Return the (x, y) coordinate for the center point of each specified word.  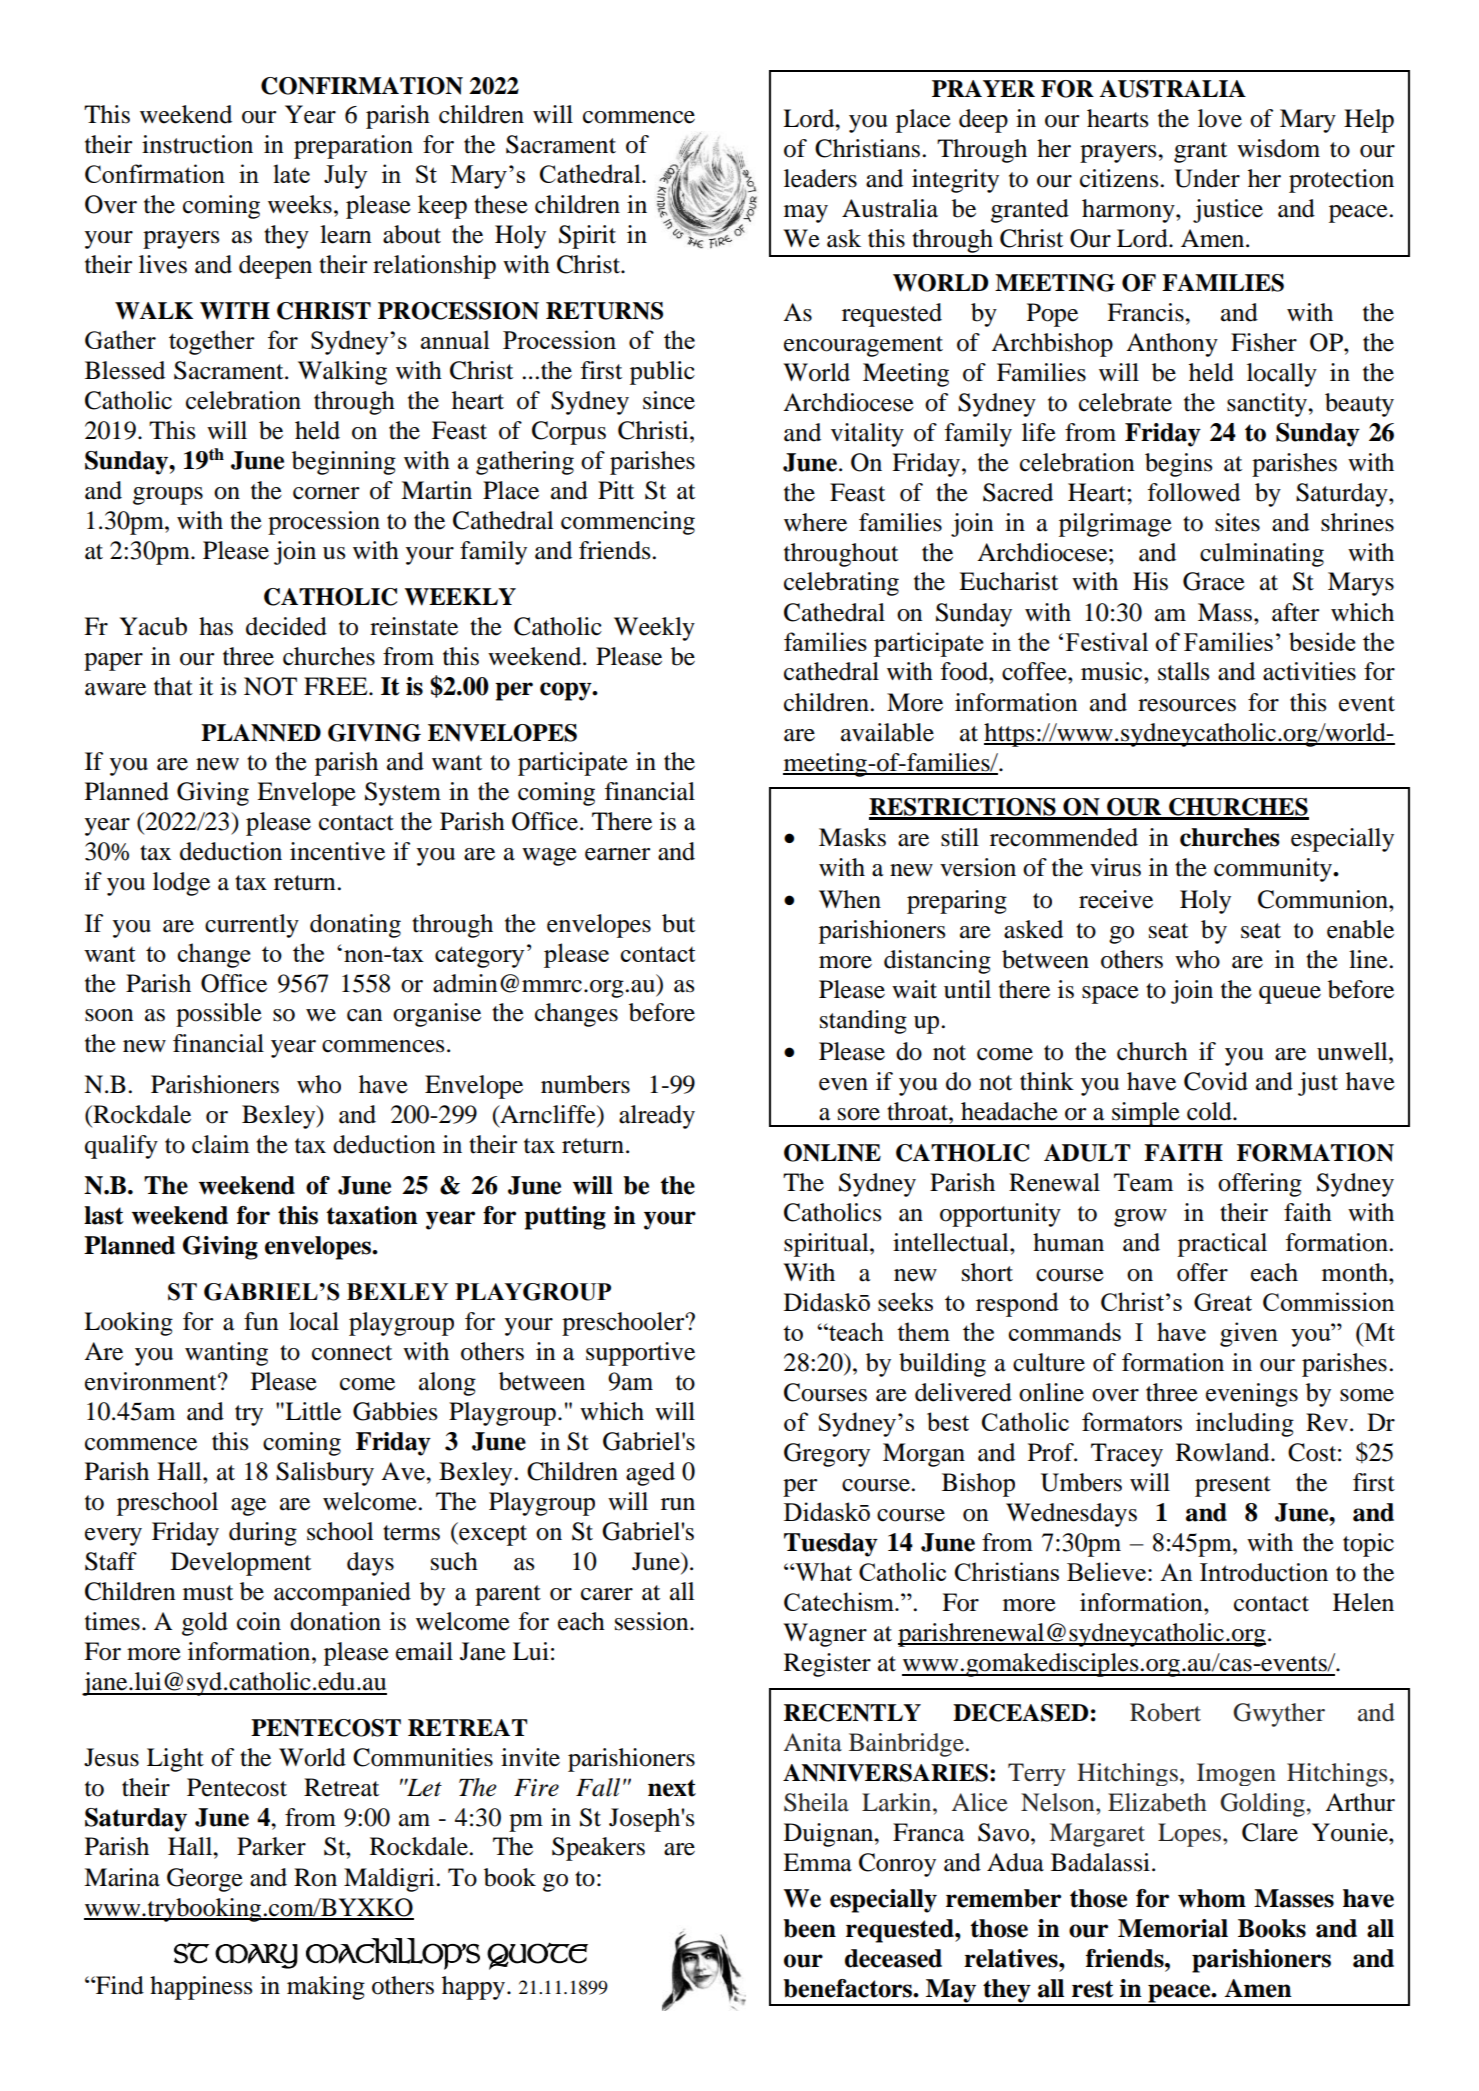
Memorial (1173, 1928)
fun (261, 1321)
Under (1207, 178)
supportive (640, 1354)
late (291, 173)
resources (1187, 705)
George (205, 1880)
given (1249, 1334)
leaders (820, 178)
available (887, 732)
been (809, 1928)
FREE (337, 686)
